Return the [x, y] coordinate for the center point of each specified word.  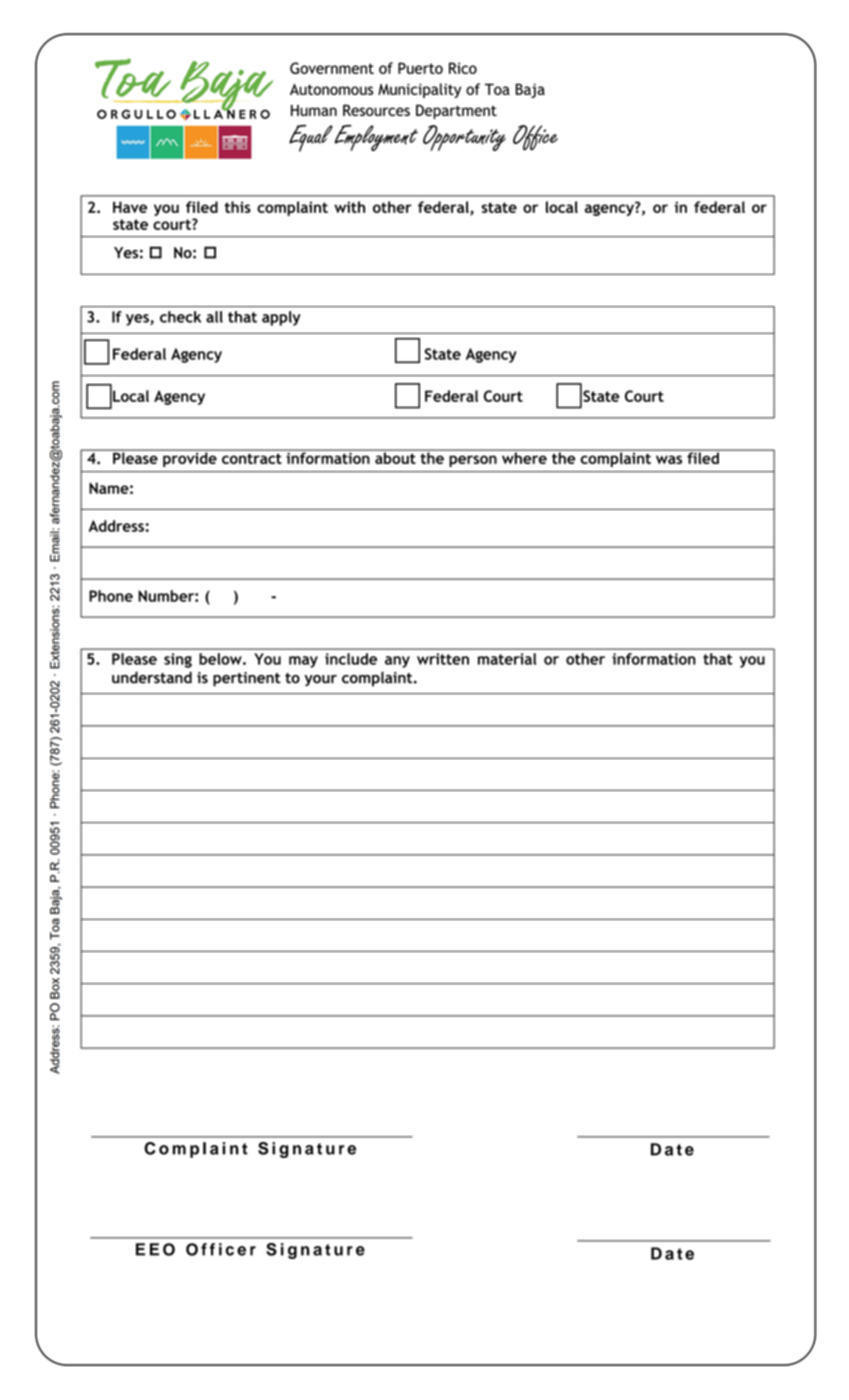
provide [190, 458]
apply [281, 318]
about [395, 457]
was [669, 459]
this [238, 207]
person [473, 461]
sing [178, 660]
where [524, 457]
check [180, 317]
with [349, 207]
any [397, 662]
